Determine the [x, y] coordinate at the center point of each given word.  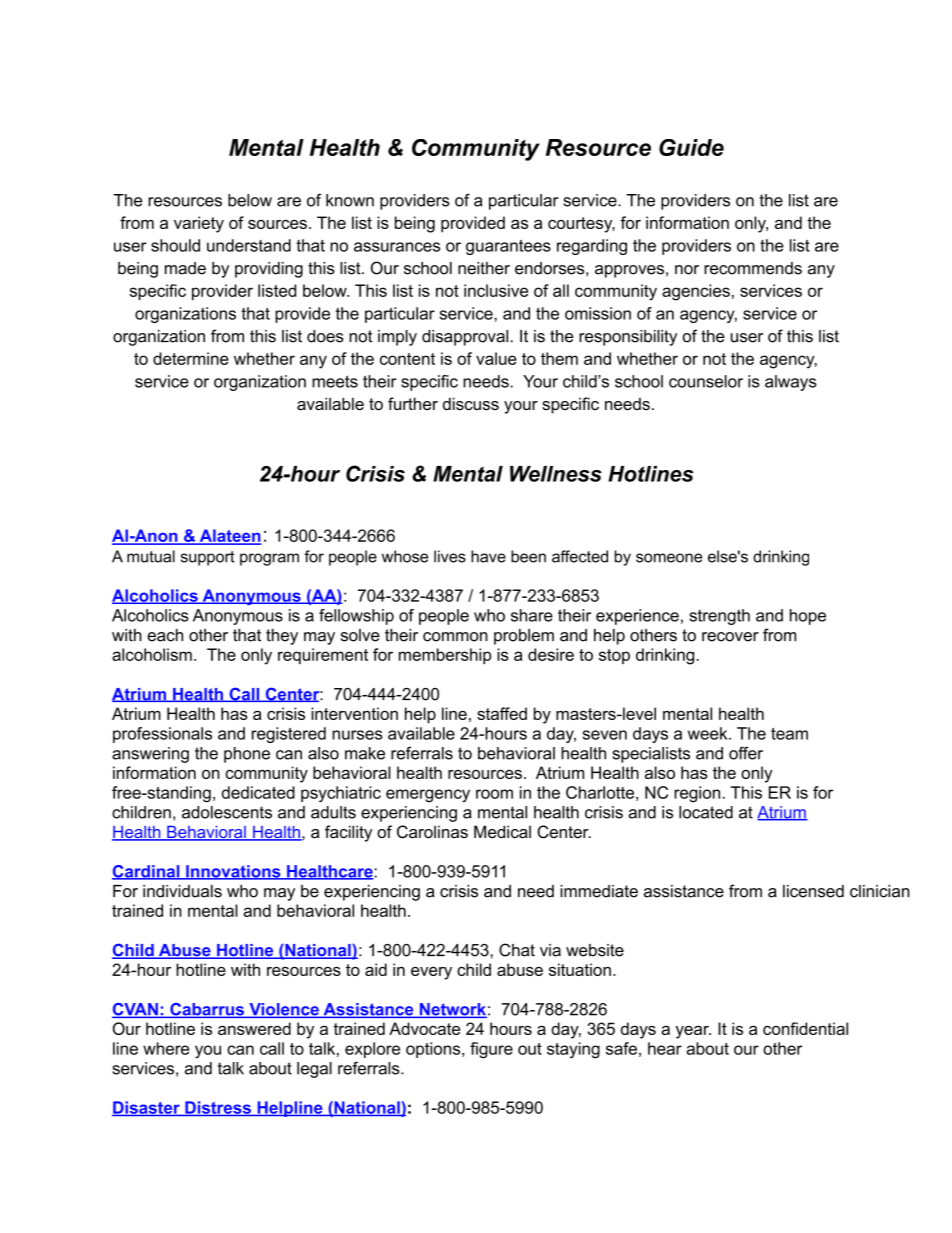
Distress [218, 1108]
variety [199, 224]
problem [524, 637]
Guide [691, 147]
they [282, 637]
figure [491, 1050]
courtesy [581, 225]
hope [808, 617]
